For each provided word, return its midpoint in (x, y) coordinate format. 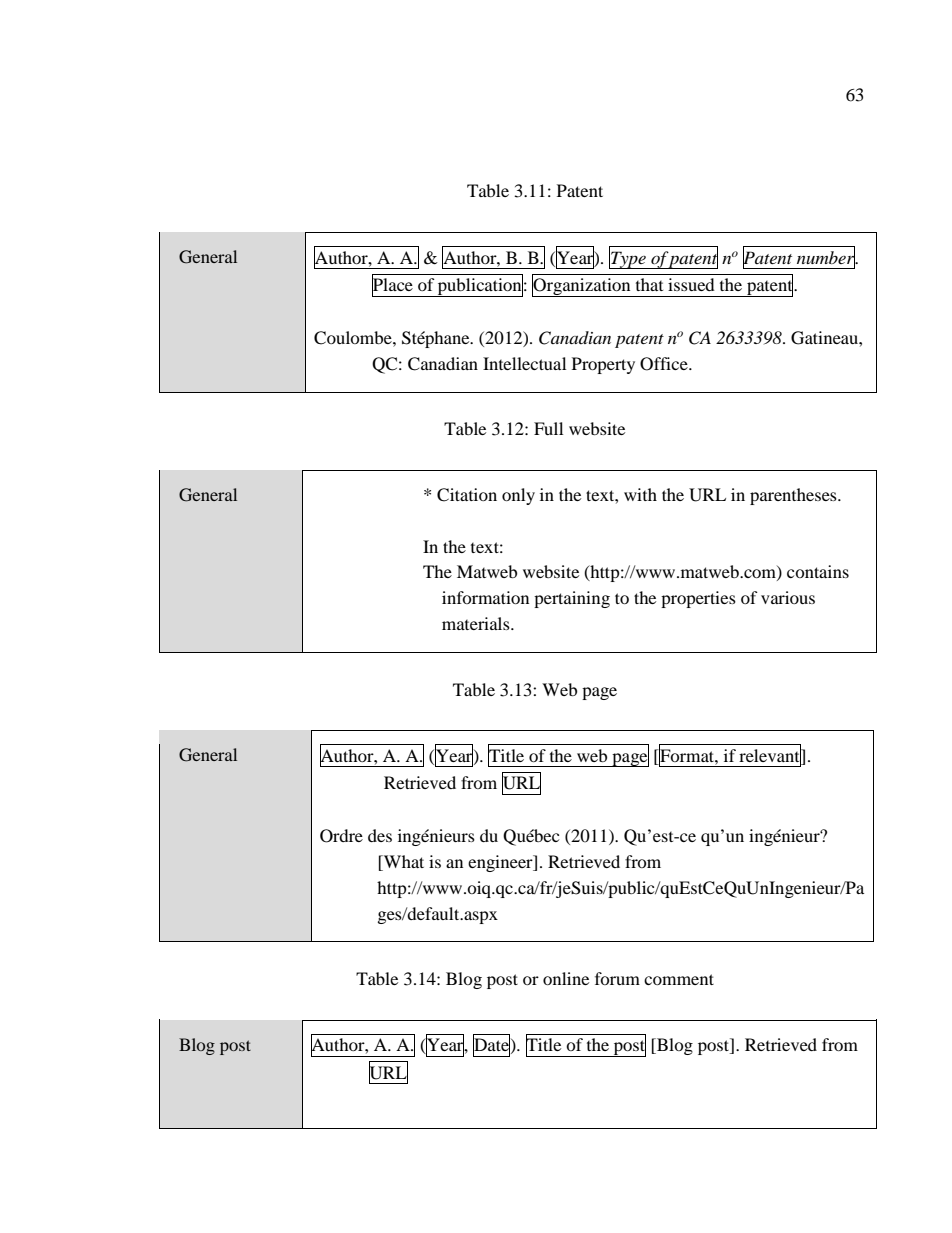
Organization (582, 286)
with (640, 494)
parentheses (794, 496)
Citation (467, 495)
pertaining (572, 599)
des (380, 835)
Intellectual (524, 363)
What (403, 863)
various (788, 597)
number (827, 257)
